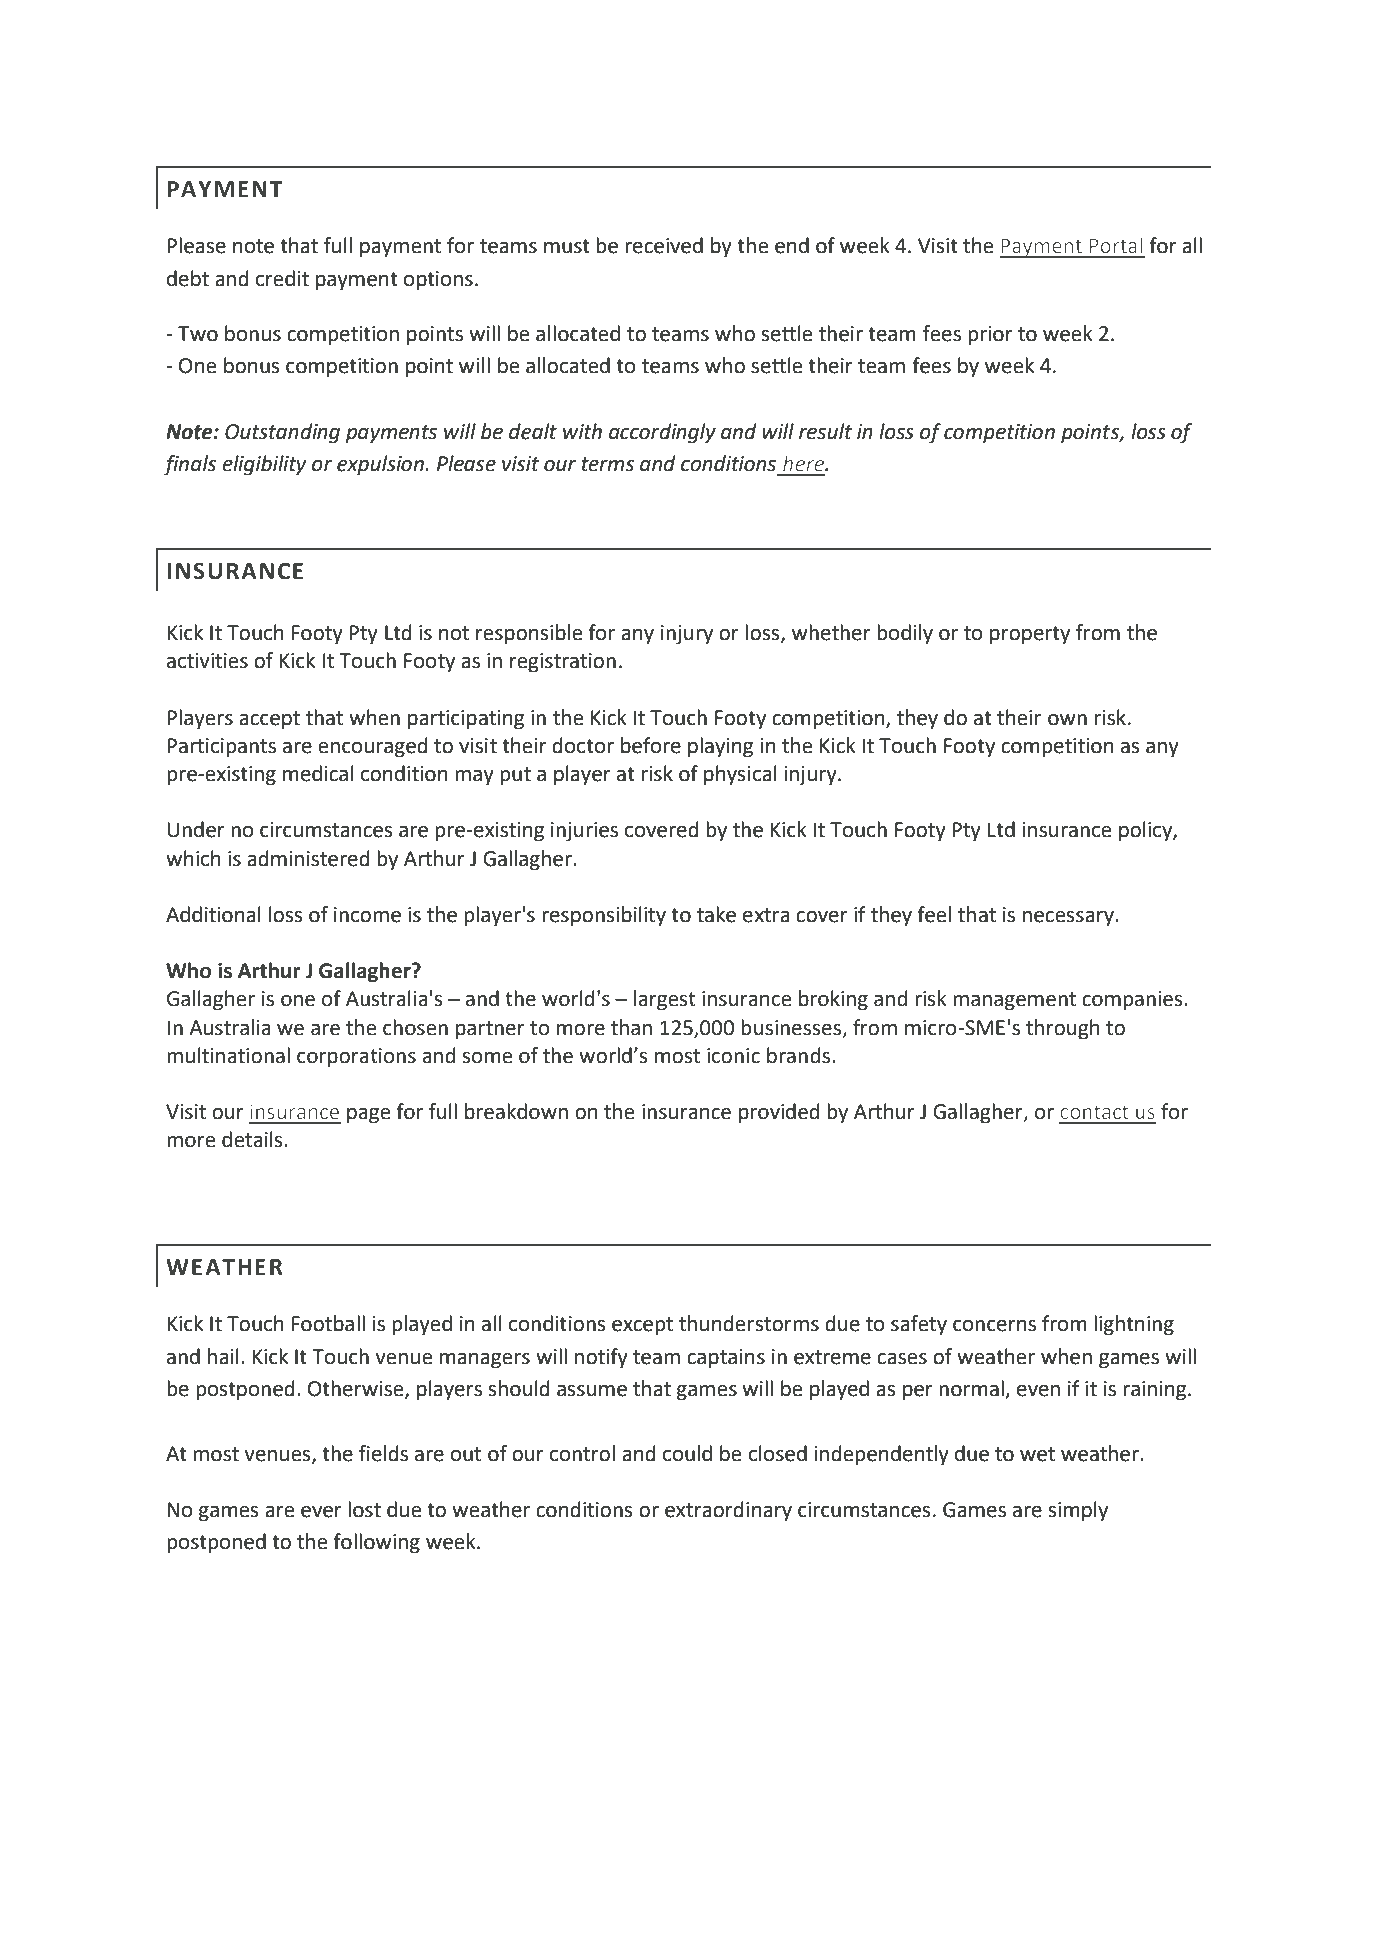 This page has width=1373, height=1943. I want to click on administered, so click(308, 858).
